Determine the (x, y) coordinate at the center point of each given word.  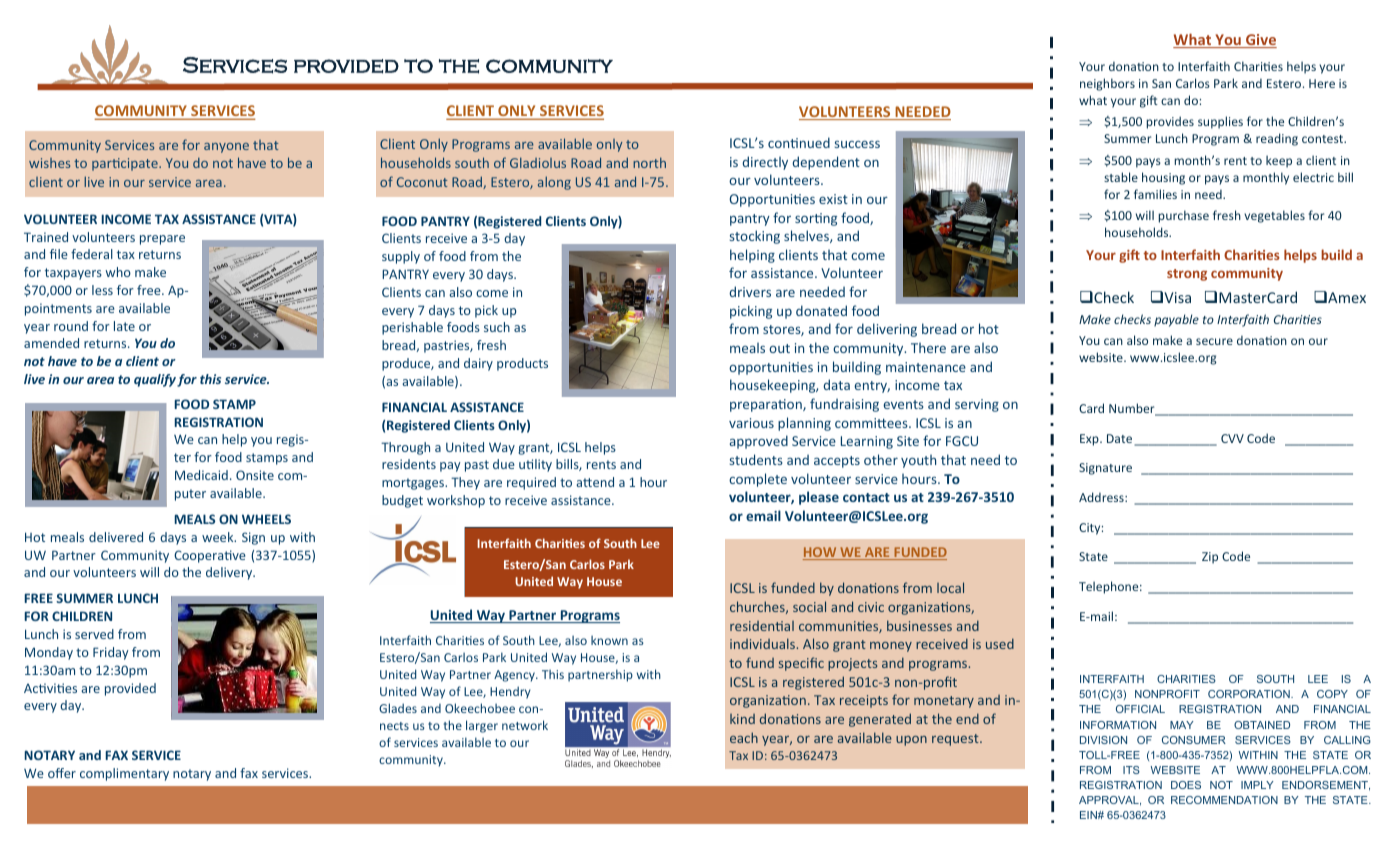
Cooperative (210, 556)
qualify (155, 380)
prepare (162, 240)
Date (1119, 438)
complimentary (124, 774)
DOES (1186, 785)
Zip (1210, 558)
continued (799, 142)
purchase (1184, 216)
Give (1260, 41)
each (744, 737)
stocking (755, 237)
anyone (226, 148)
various (751, 423)
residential (762, 626)
